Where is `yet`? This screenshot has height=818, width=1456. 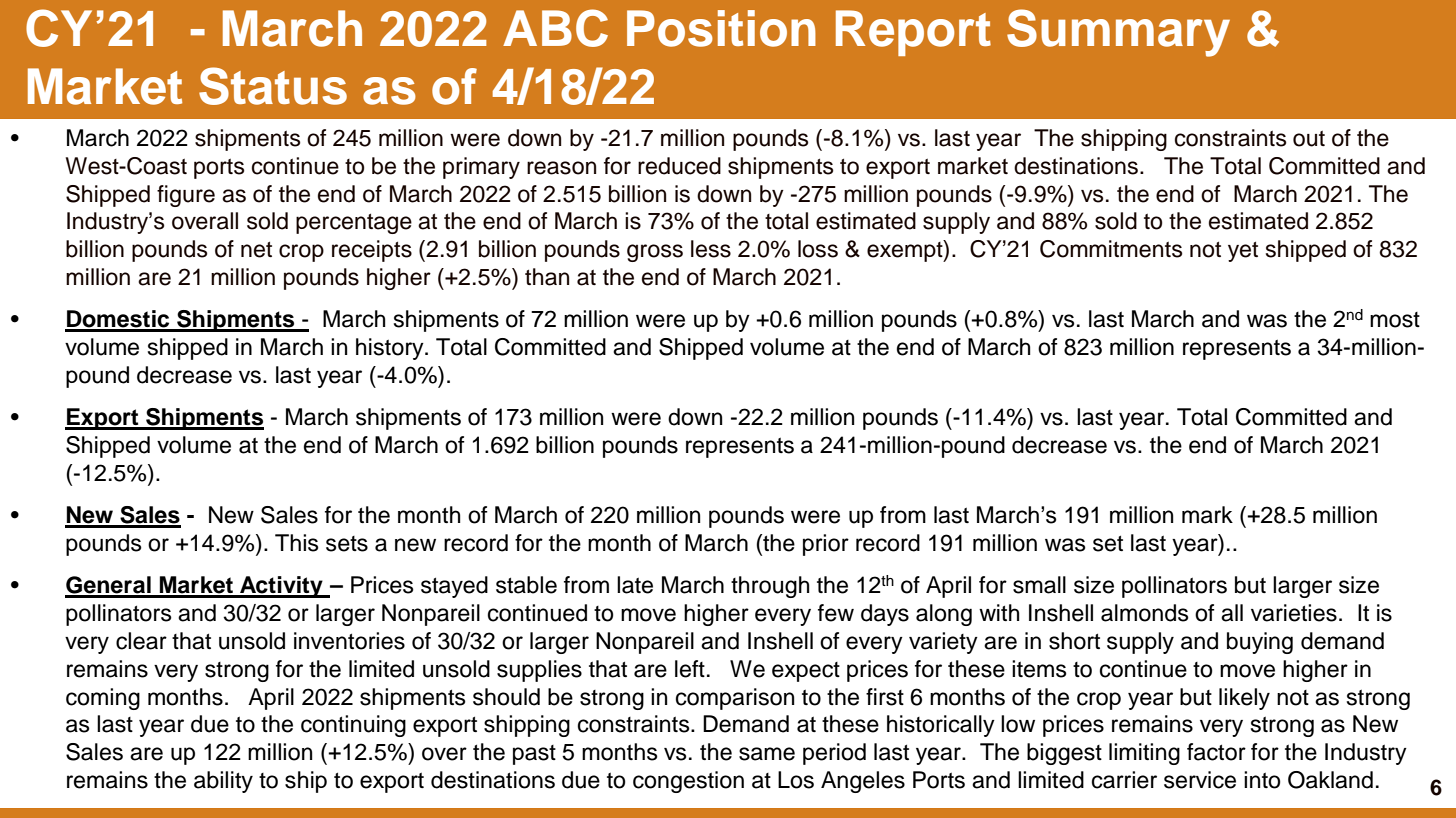 yet is located at coordinates (1243, 252).
